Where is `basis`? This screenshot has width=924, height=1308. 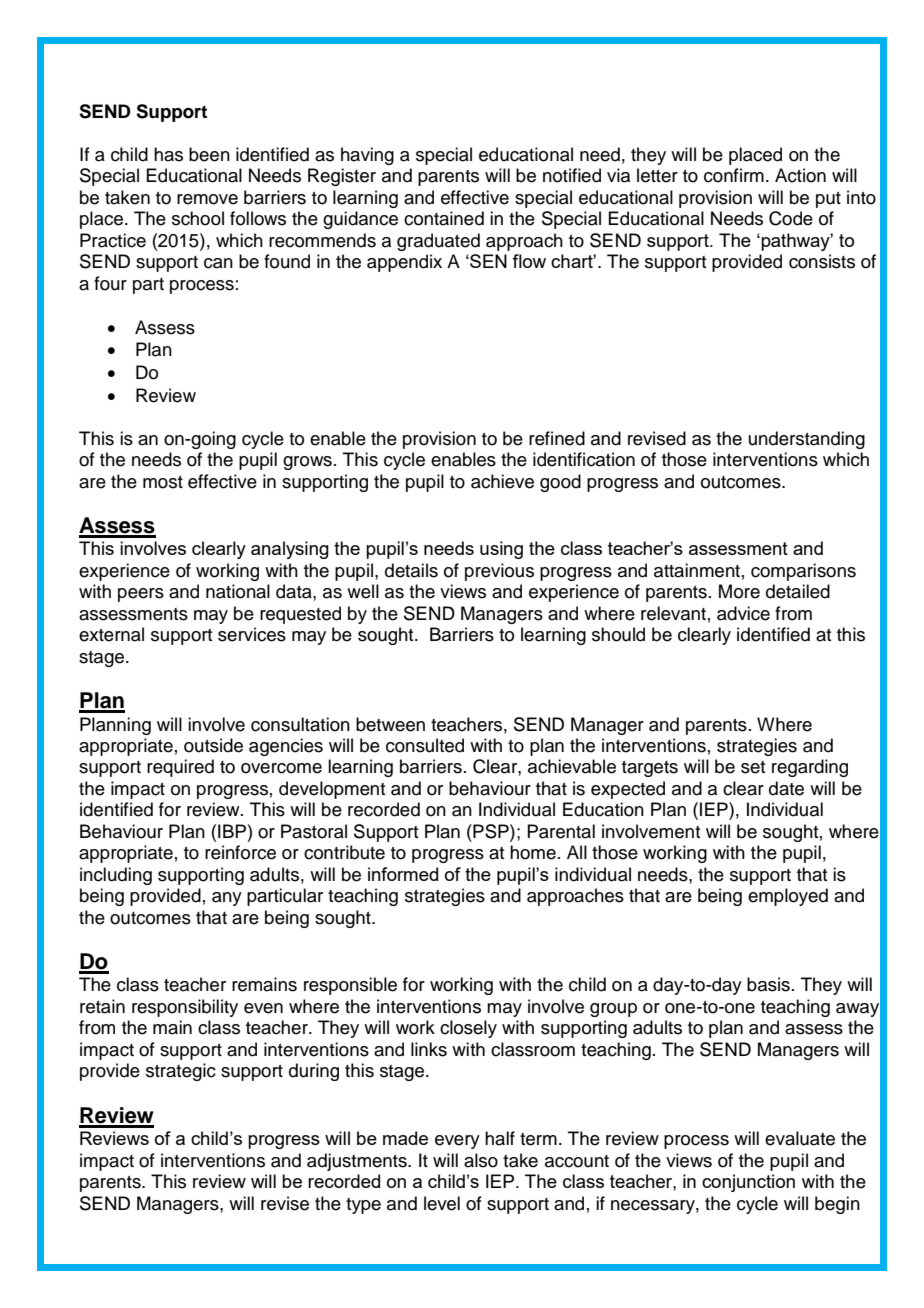
basis is located at coordinates (768, 984).
